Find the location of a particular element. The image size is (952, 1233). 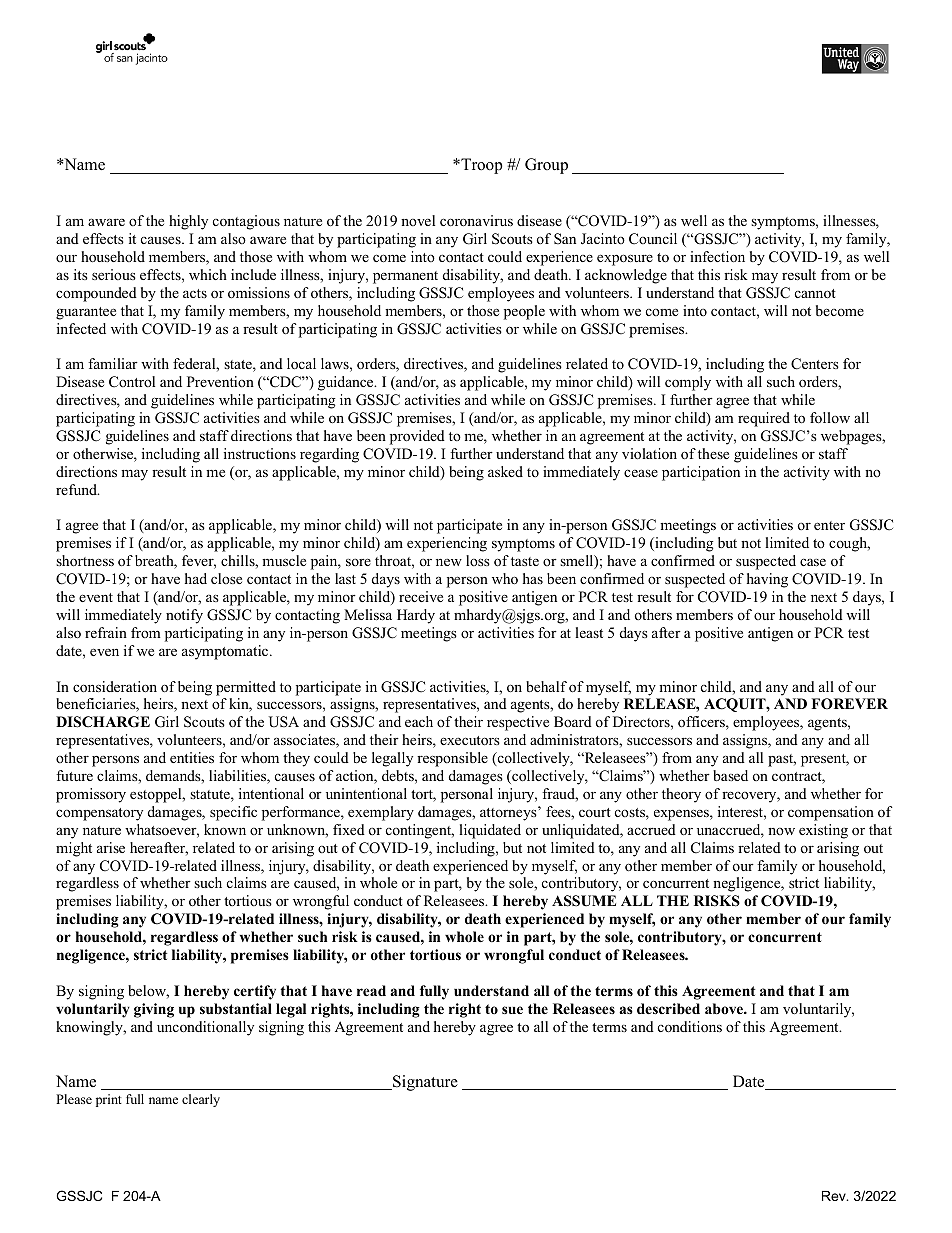

clearly is located at coordinates (201, 1100).
